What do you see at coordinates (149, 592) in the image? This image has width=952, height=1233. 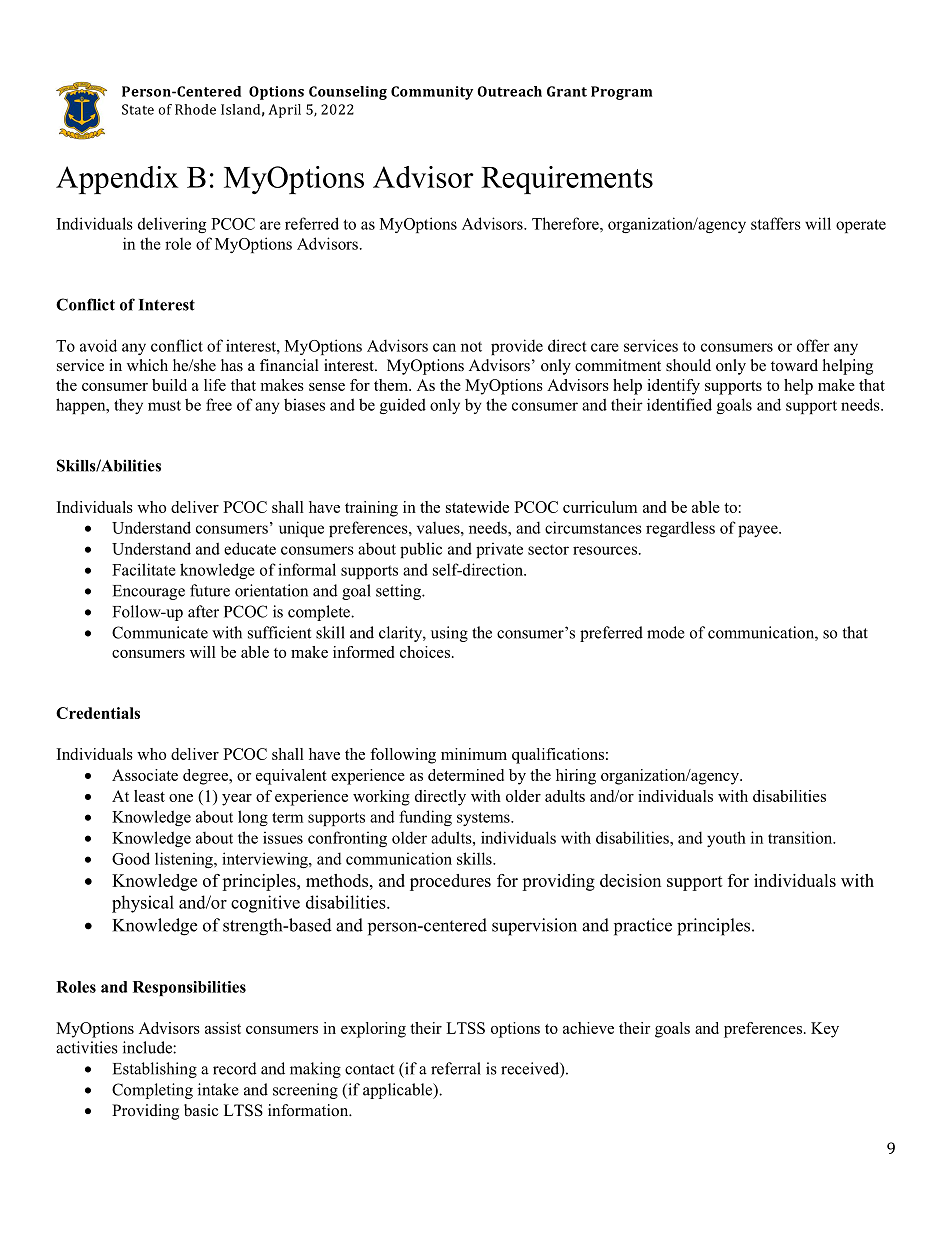 I see `Encourage` at bounding box center [149, 592].
